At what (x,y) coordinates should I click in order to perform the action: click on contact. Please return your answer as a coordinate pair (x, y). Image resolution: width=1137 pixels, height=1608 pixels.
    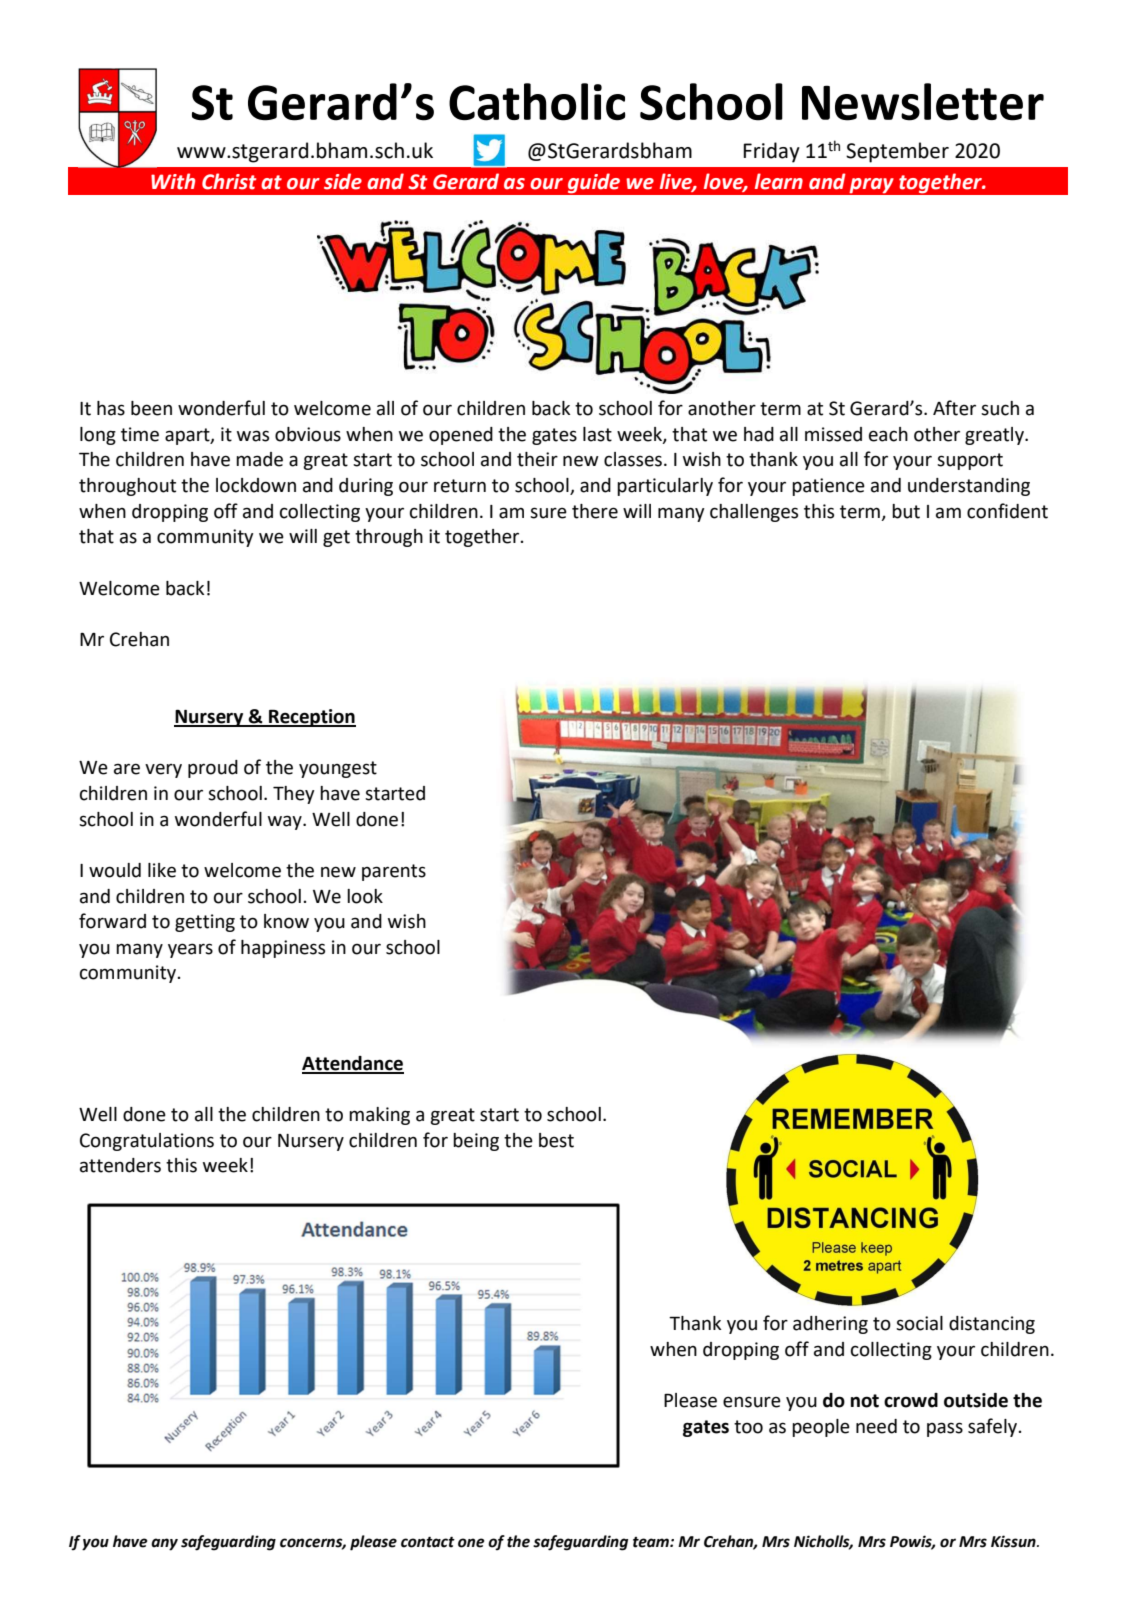
    Looking at the image, I should click on (428, 1542).
